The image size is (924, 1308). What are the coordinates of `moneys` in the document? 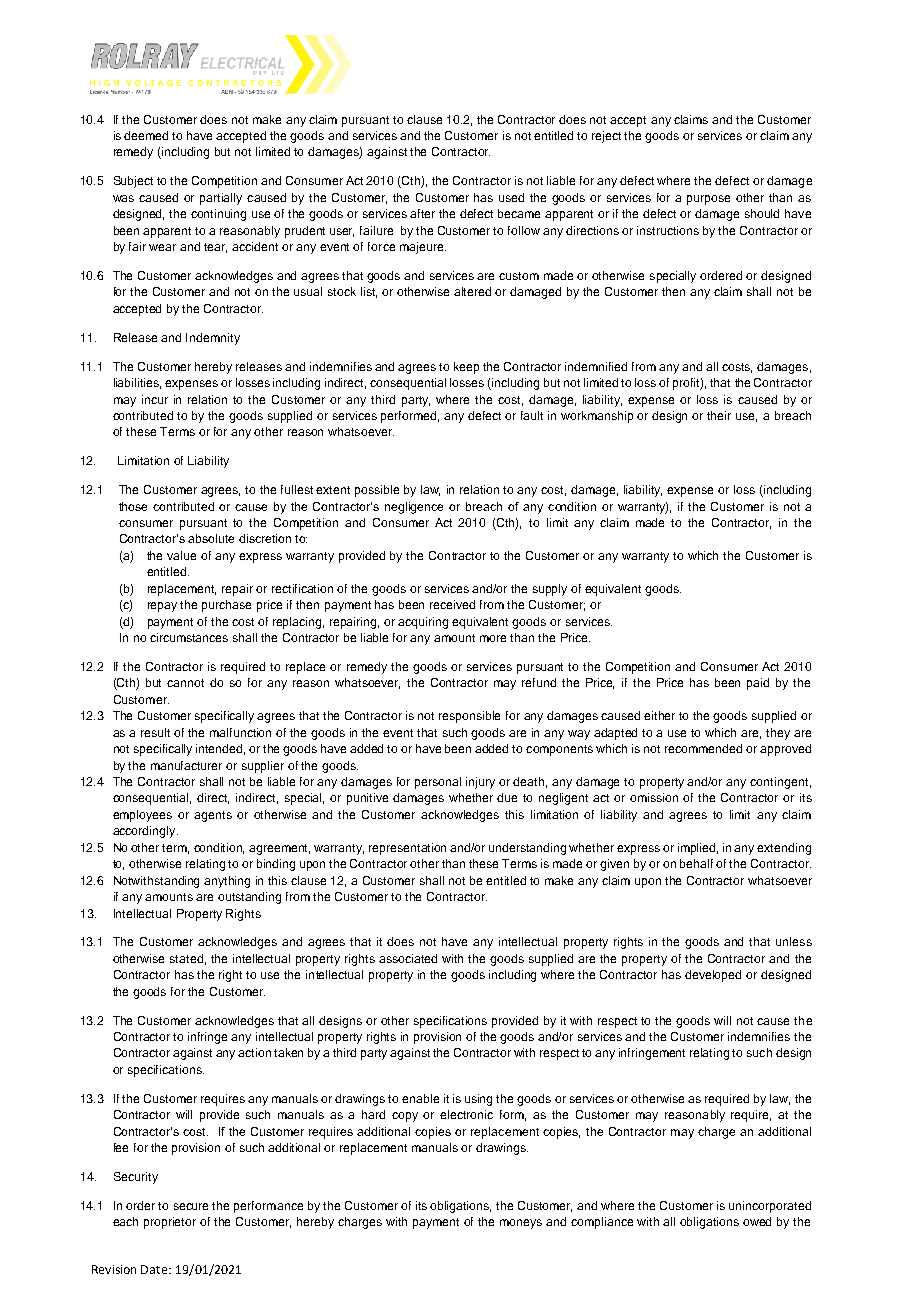 It's located at (521, 1224).
